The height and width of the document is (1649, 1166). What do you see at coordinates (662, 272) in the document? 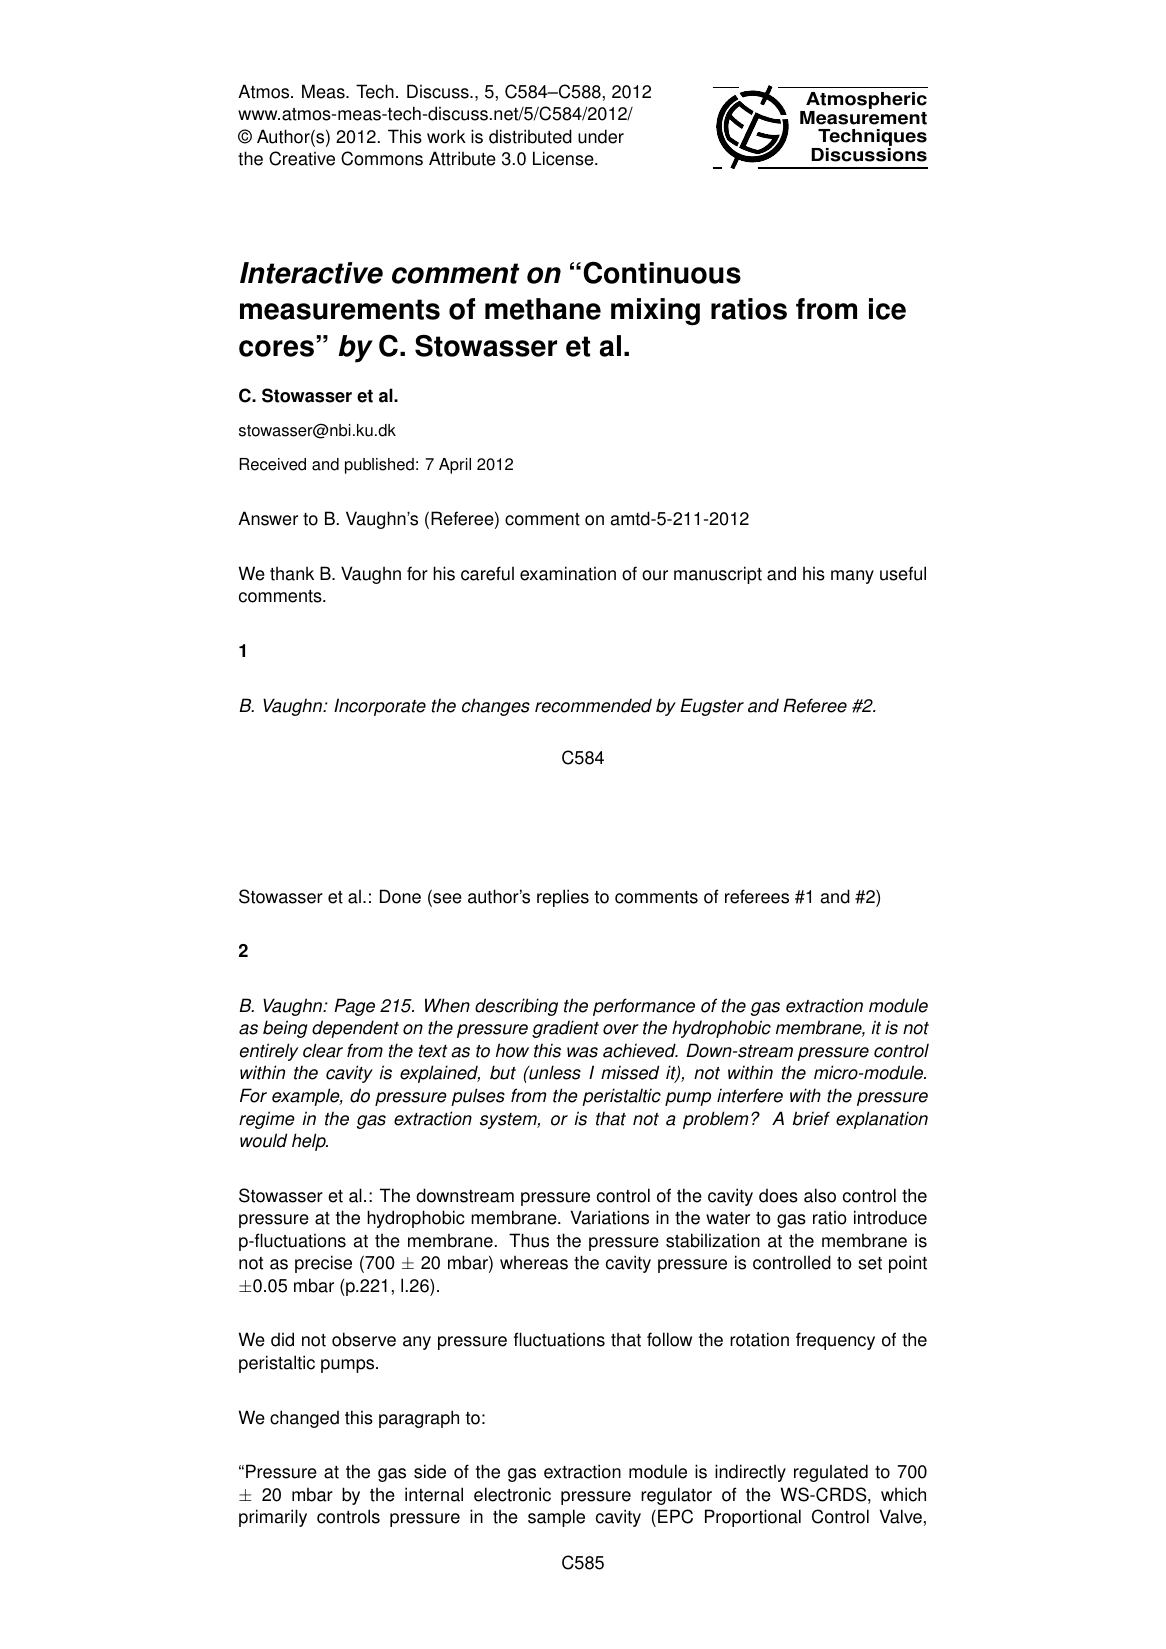
I see `Continuous` at bounding box center [662, 272].
